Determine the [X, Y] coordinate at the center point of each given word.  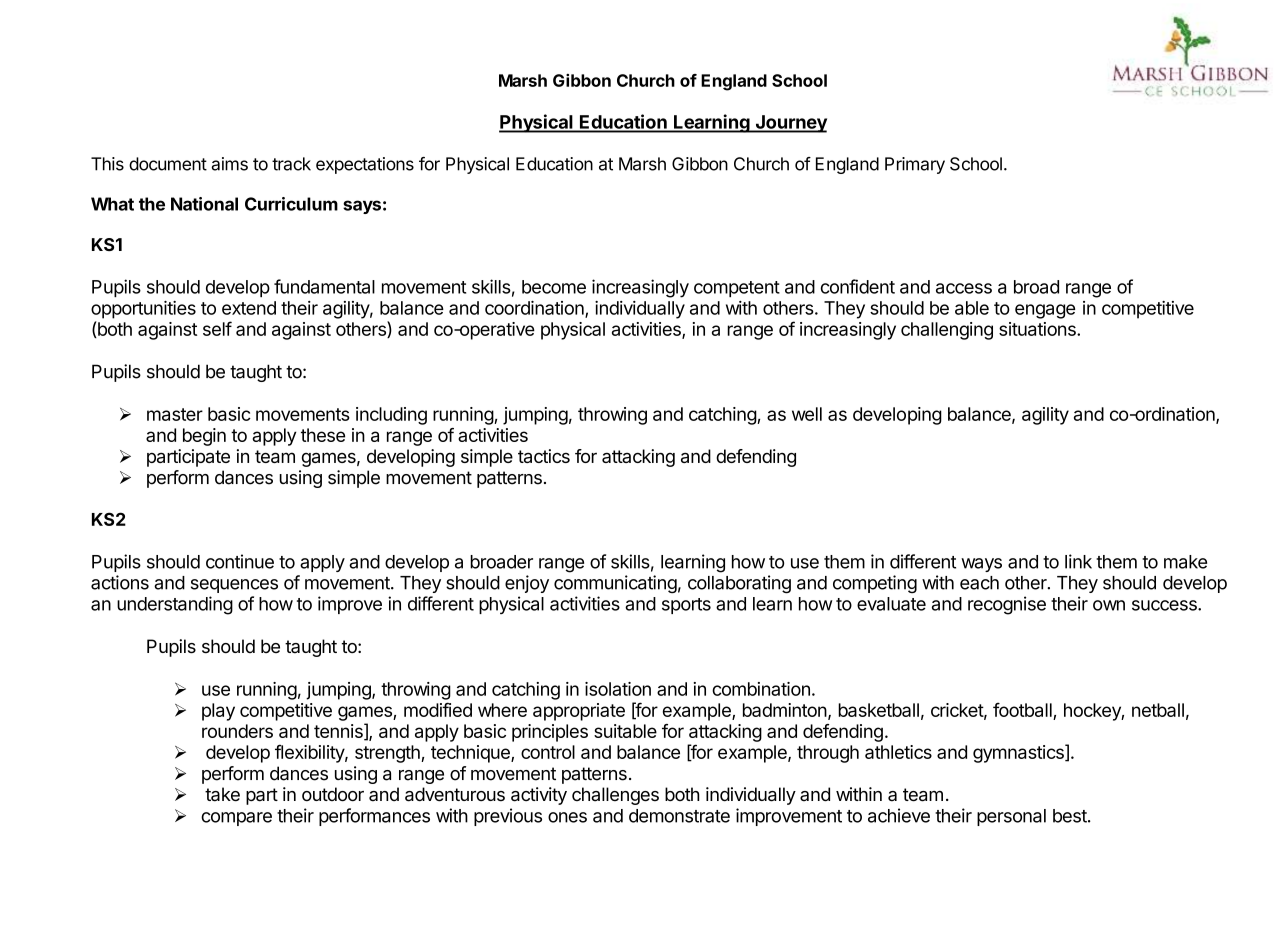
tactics [544, 456]
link [1078, 561]
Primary [915, 165]
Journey [790, 124]
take [222, 794]
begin [204, 437]
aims [229, 164]
